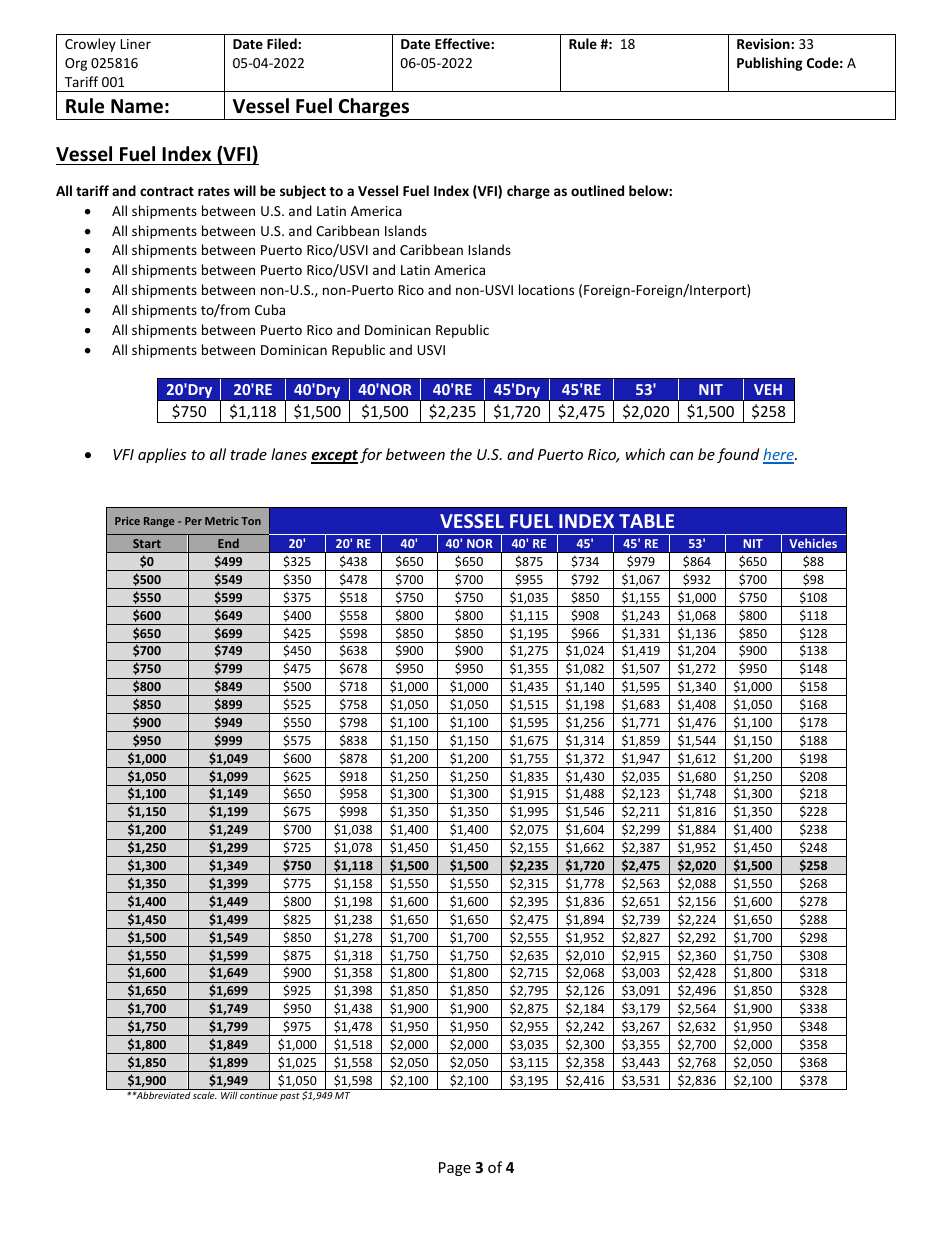  Describe the element at coordinates (779, 455) in the screenshot. I see `here` at that location.
